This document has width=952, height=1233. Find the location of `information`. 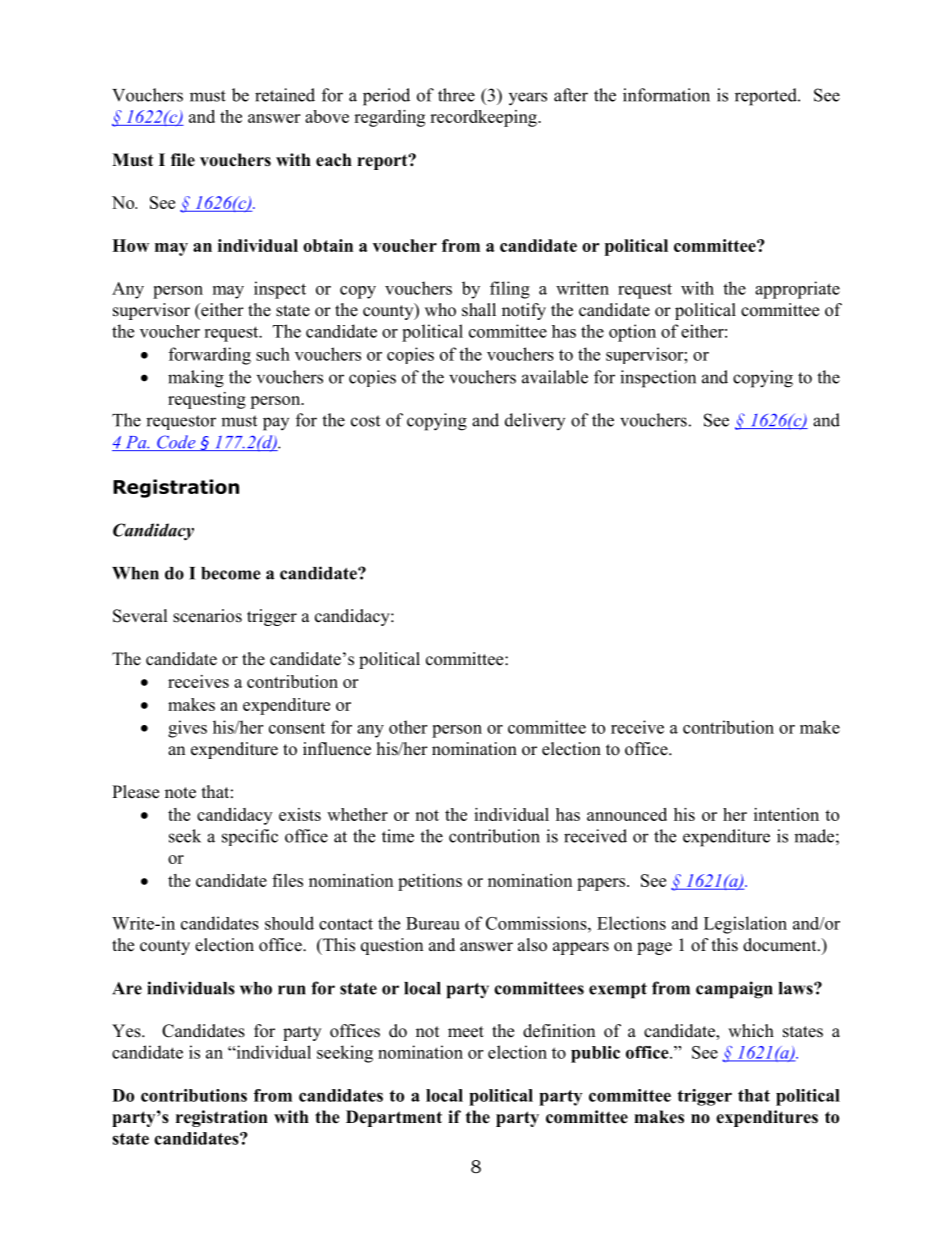

information is located at coordinates (666, 95).
